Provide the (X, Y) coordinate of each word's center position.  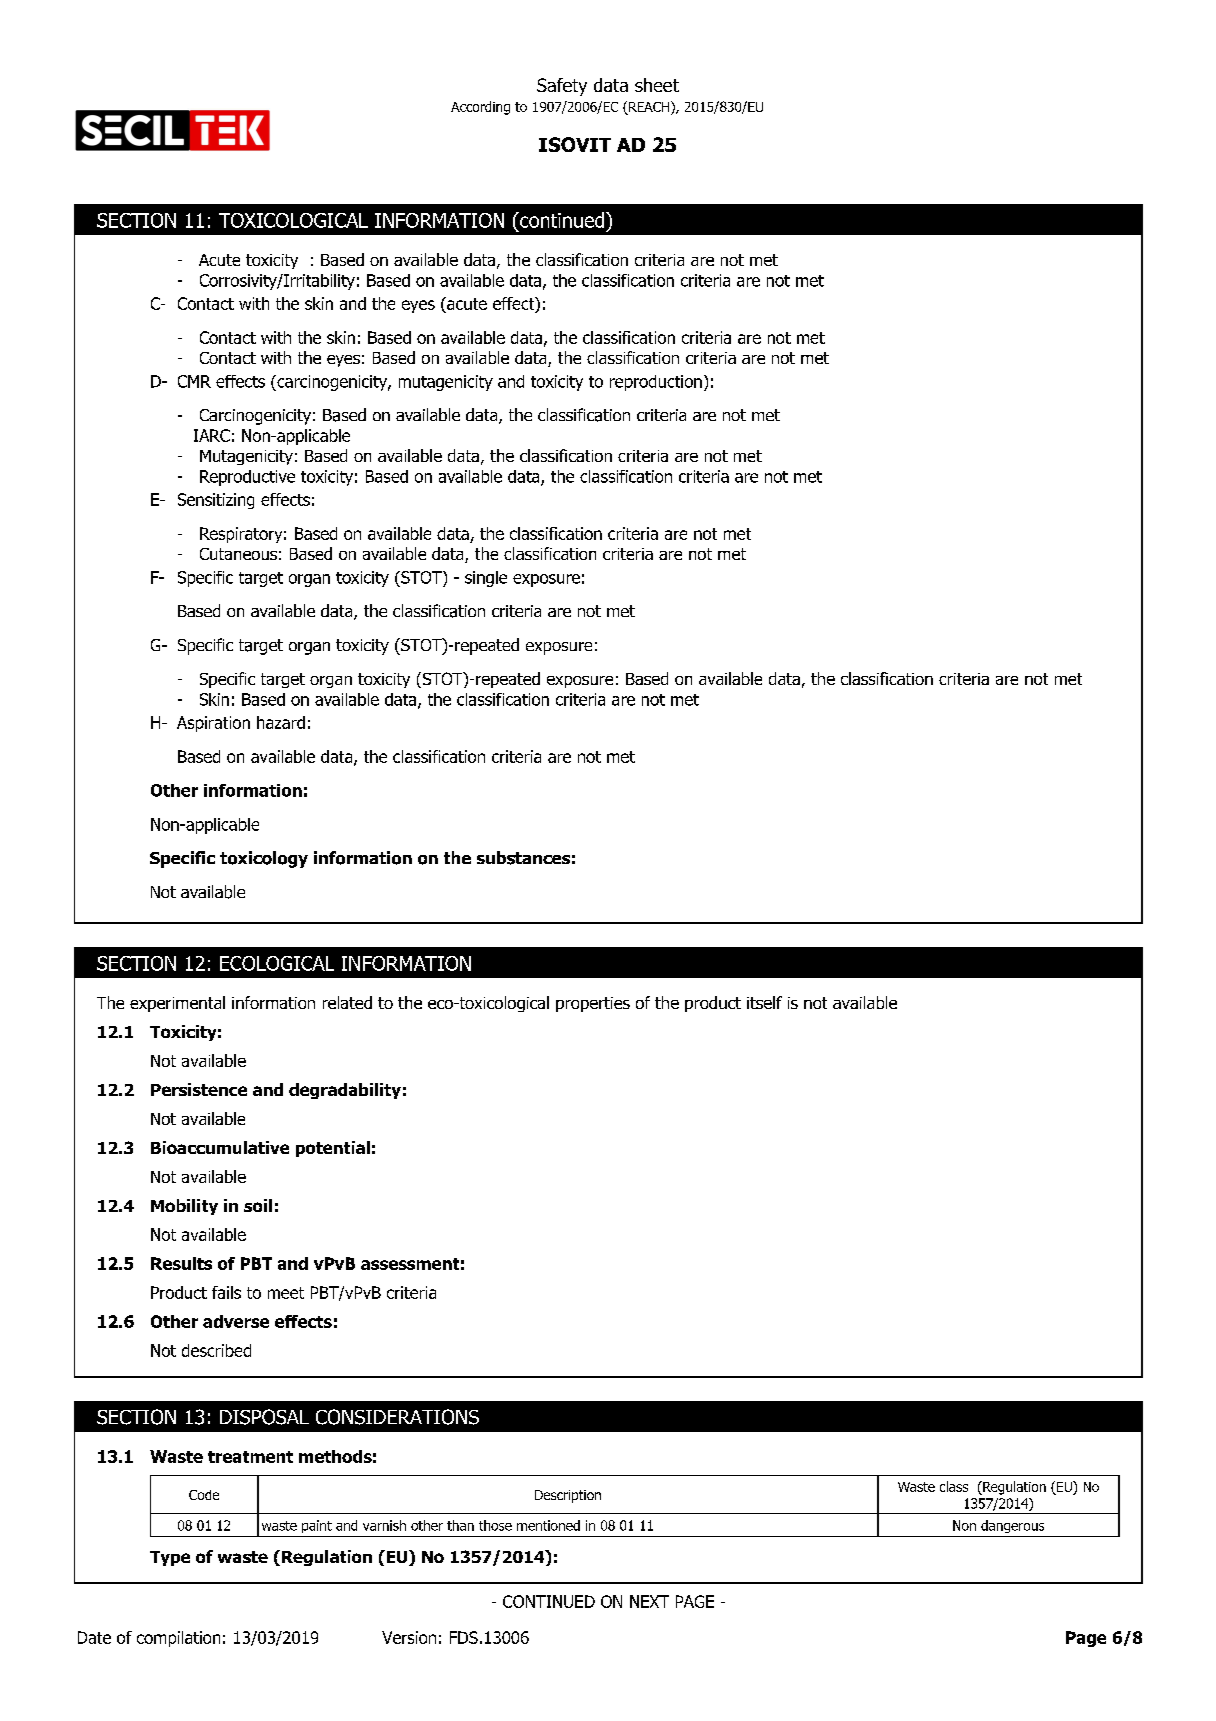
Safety (562, 87)
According (480, 108)
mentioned (548, 1525)
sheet (657, 85)
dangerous (1012, 1526)
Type (170, 1558)
